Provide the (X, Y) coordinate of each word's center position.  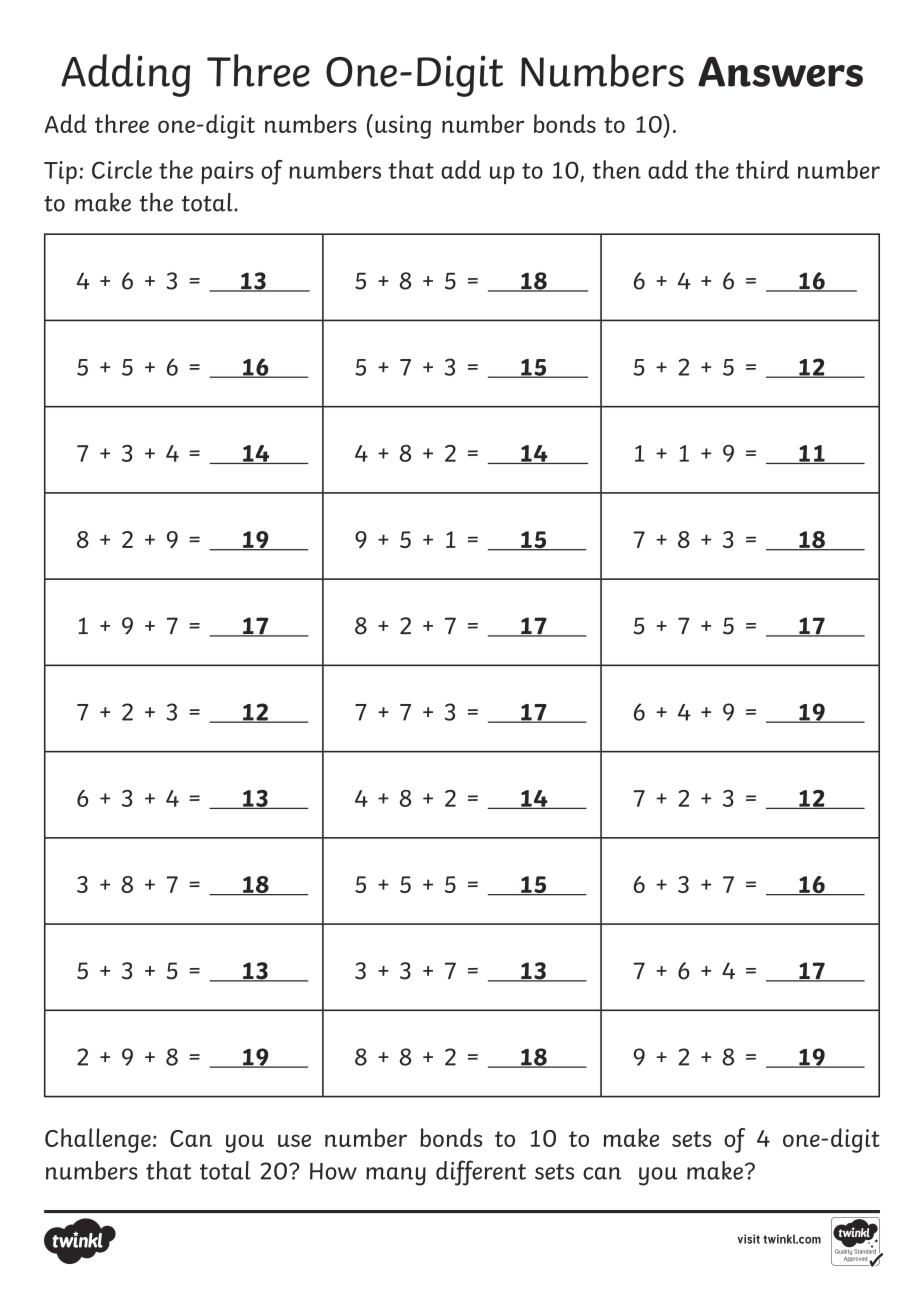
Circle (122, 169)
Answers (780, 72)
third (762, 169)
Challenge (98, 1140)
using (403, 127)
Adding (125, 75)
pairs (227, 172)
